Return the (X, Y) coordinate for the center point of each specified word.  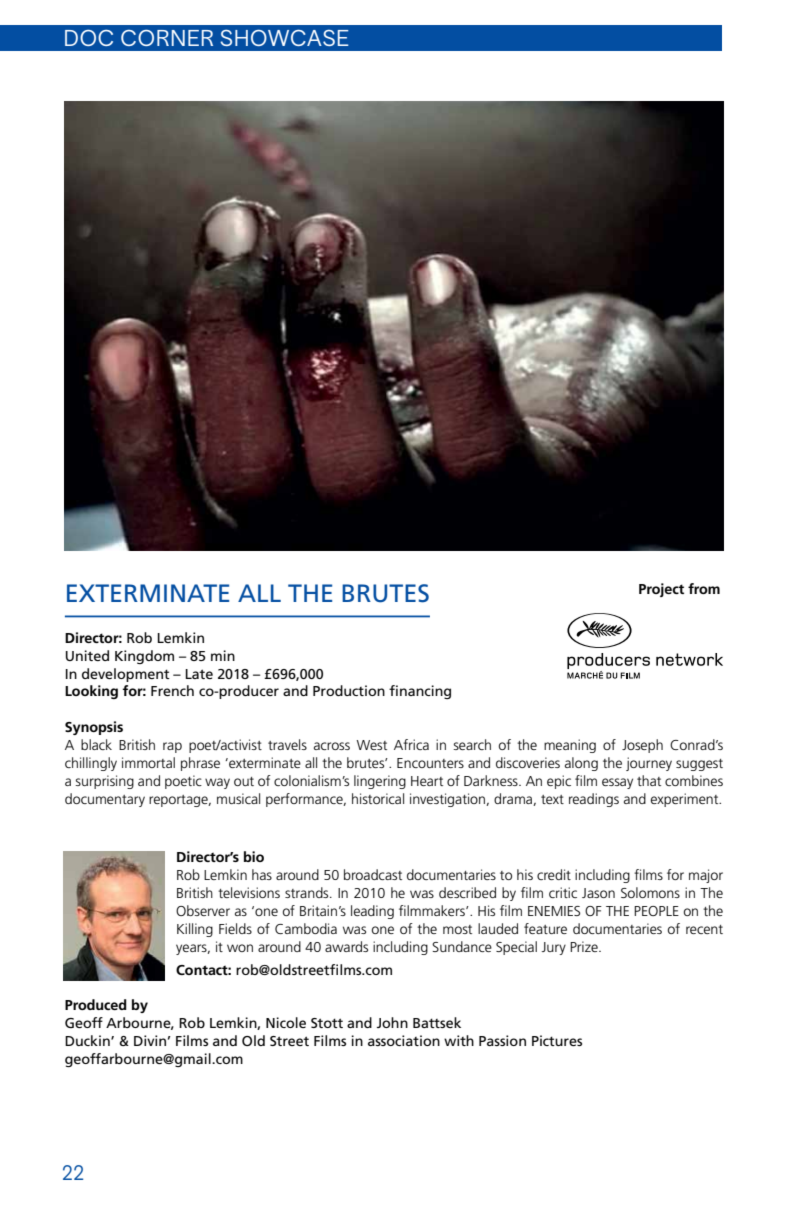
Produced (96, 1004)
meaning (570, 746)
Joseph (642, 746)
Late (199, 674)
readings (594, 800)
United (87, 655)
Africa (411, 744)
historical (378, 798)
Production (349, 690)
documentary (105, 800)
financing (420, 692)
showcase (284, 38)
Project (661, 590)
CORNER (167, 38)
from (704, 588)
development (126, 675)
